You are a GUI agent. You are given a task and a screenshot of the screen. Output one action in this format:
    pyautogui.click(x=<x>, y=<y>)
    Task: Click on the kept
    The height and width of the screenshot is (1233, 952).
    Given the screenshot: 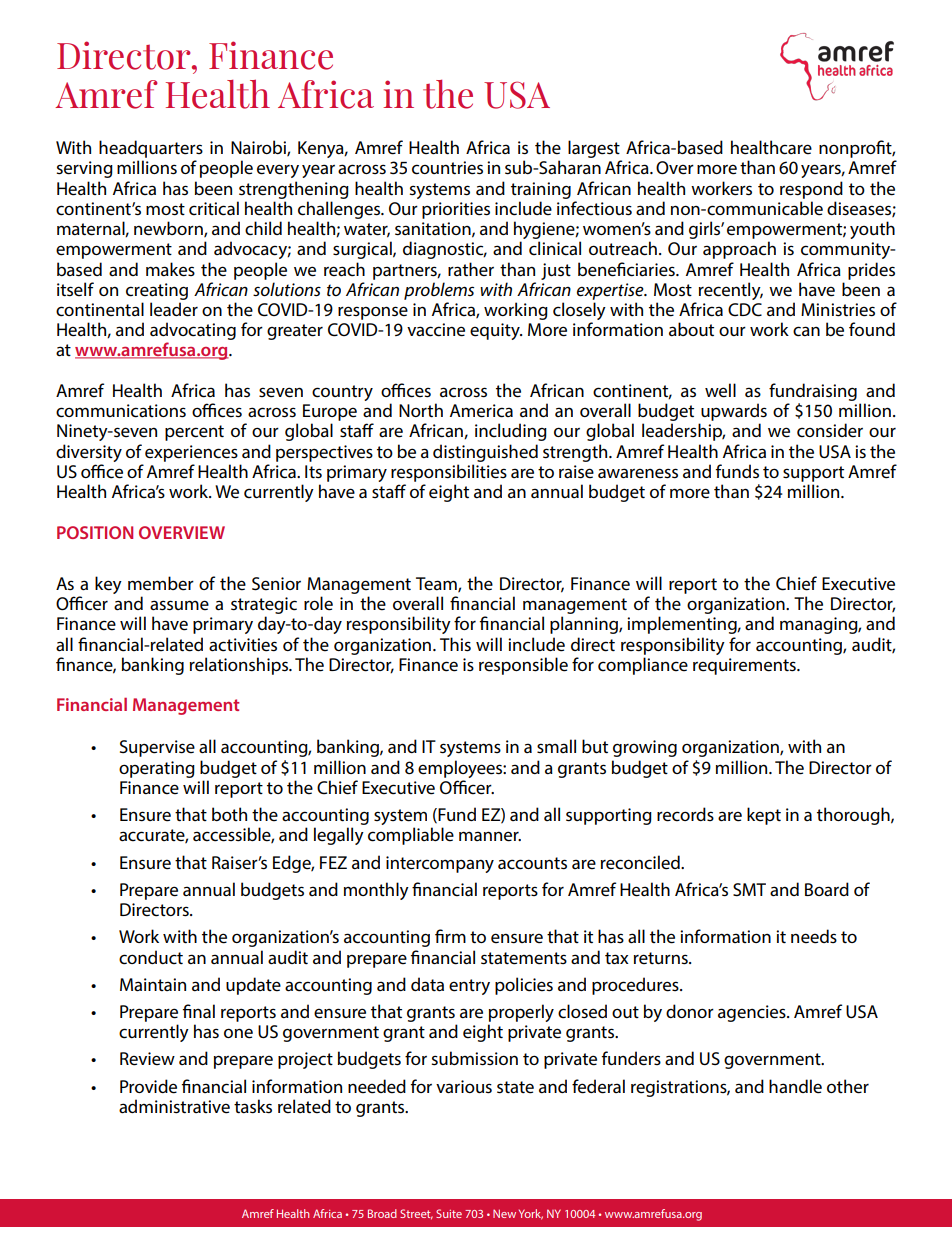 What is the action you would take?
    pyautogui.click(x=764, y=816)
